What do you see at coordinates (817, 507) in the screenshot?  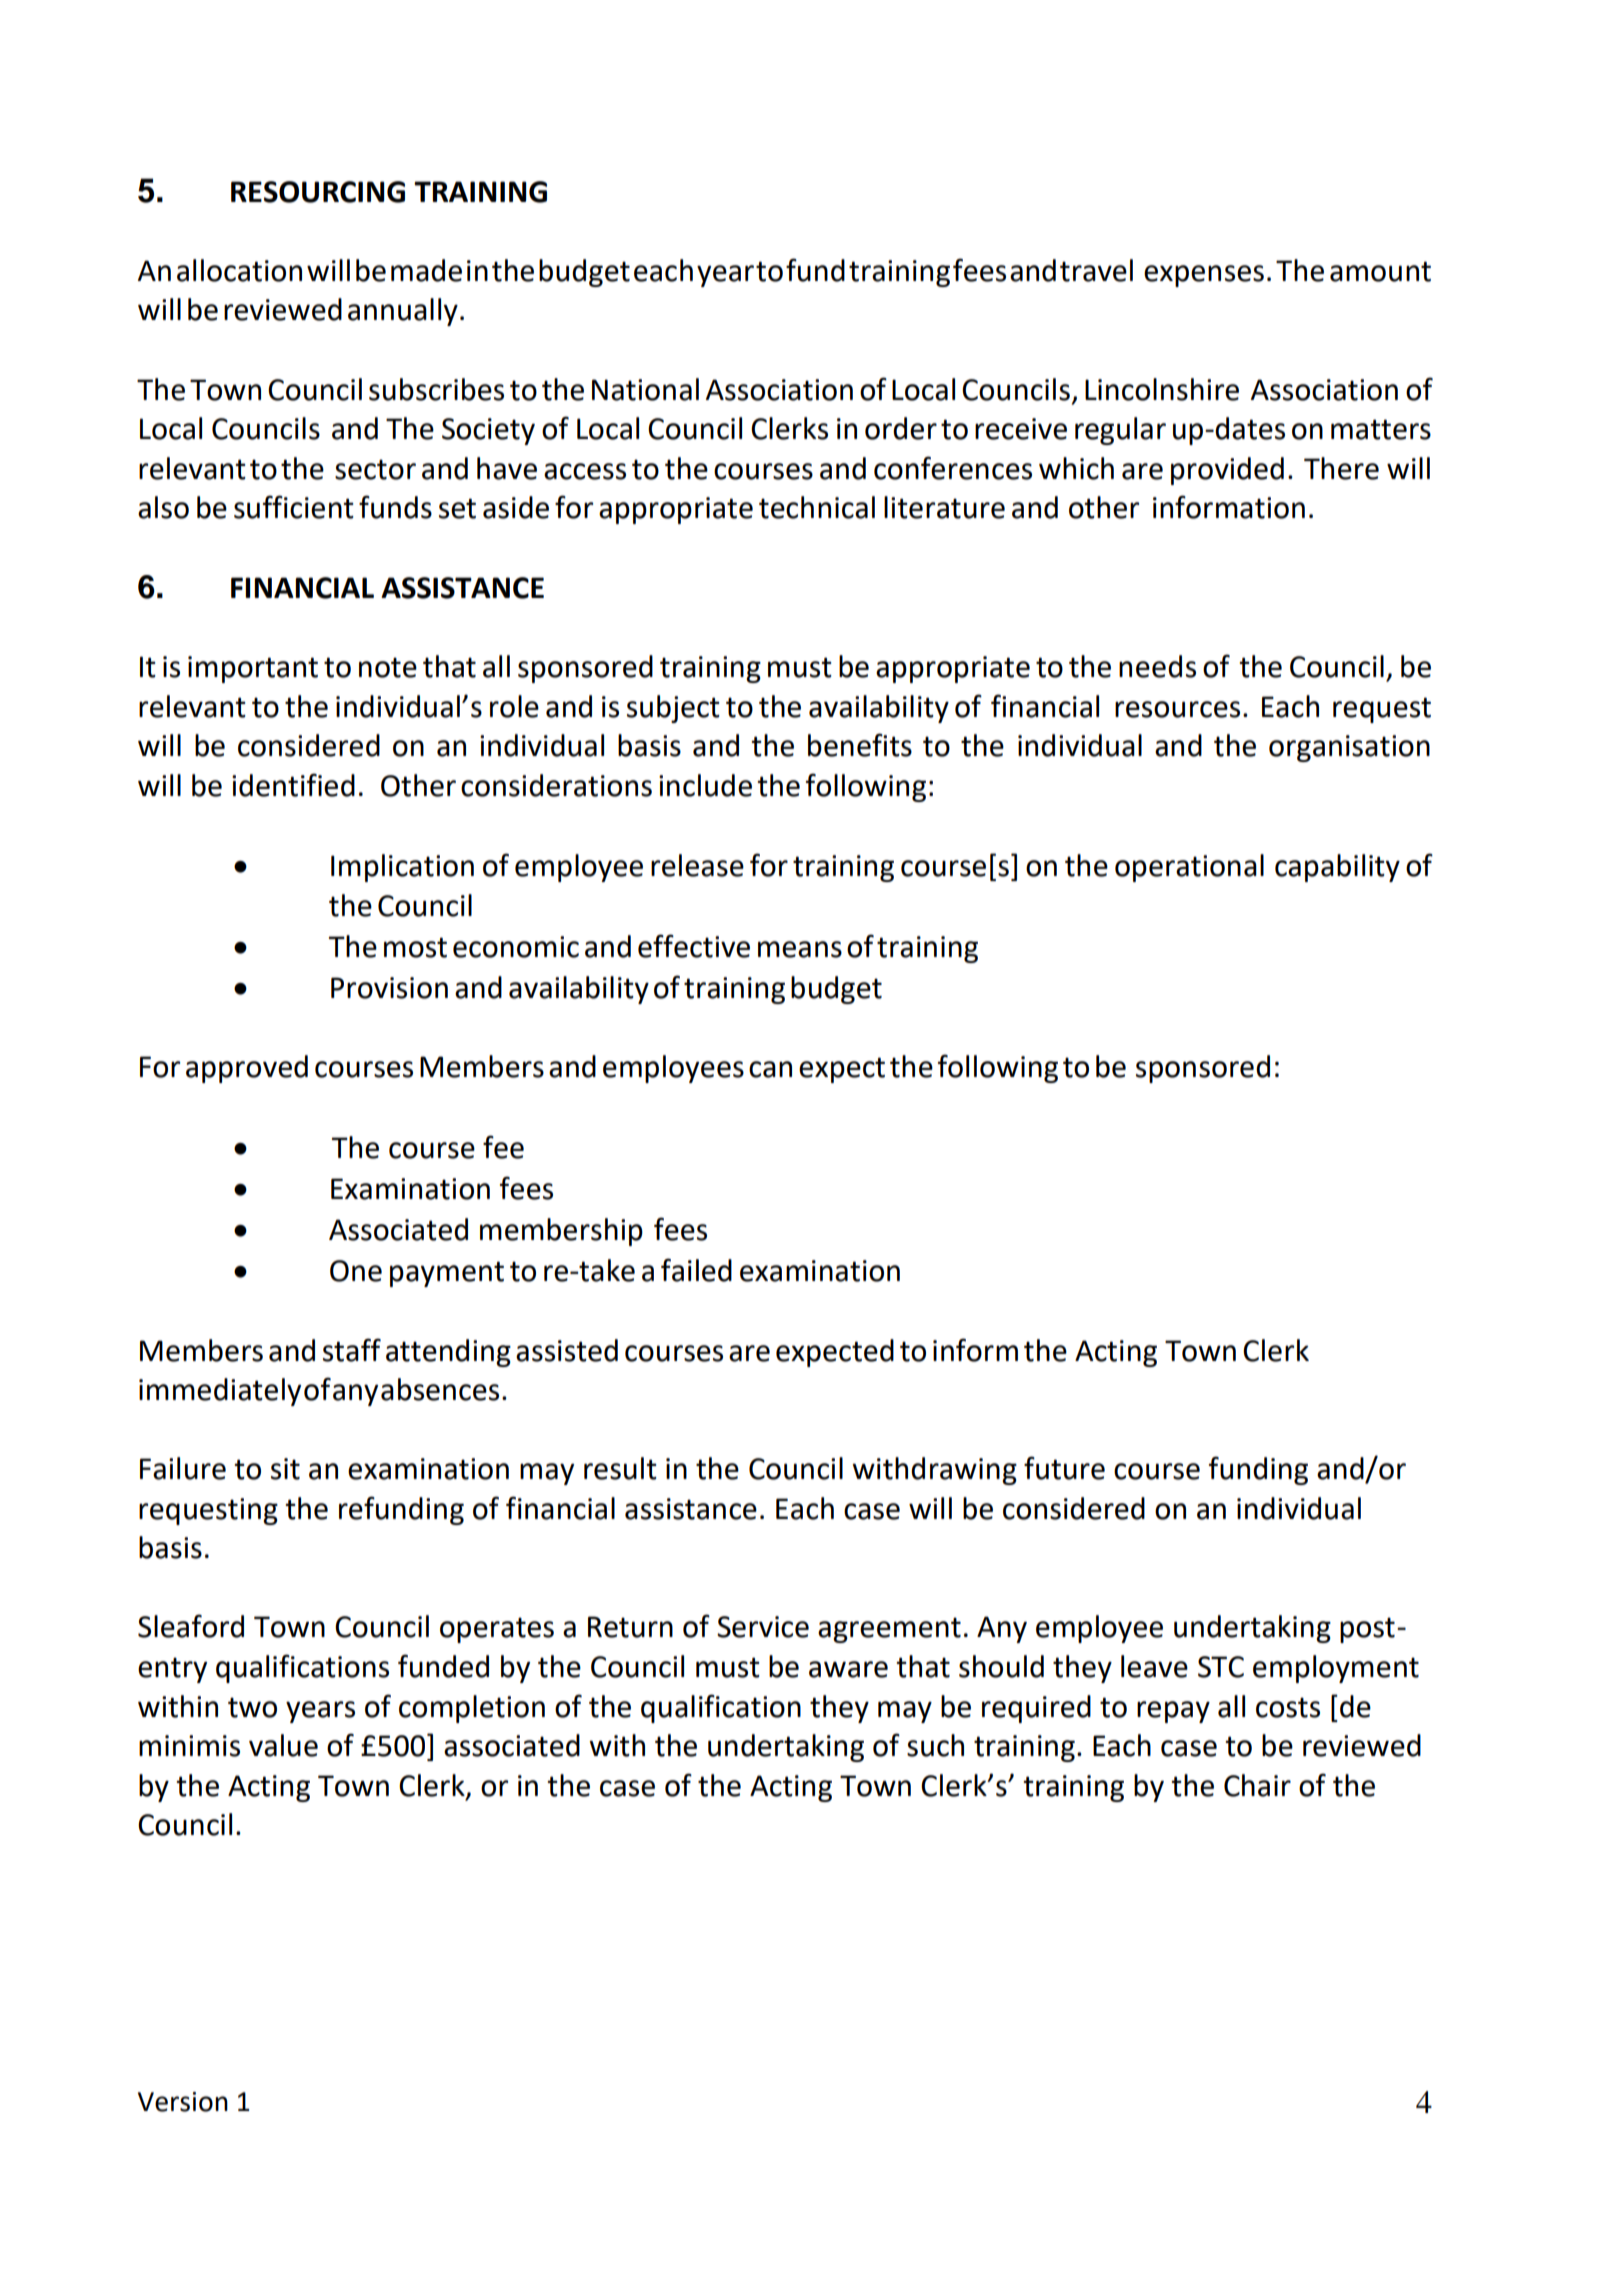 I see `technical` at bounding box center [817, 507].
